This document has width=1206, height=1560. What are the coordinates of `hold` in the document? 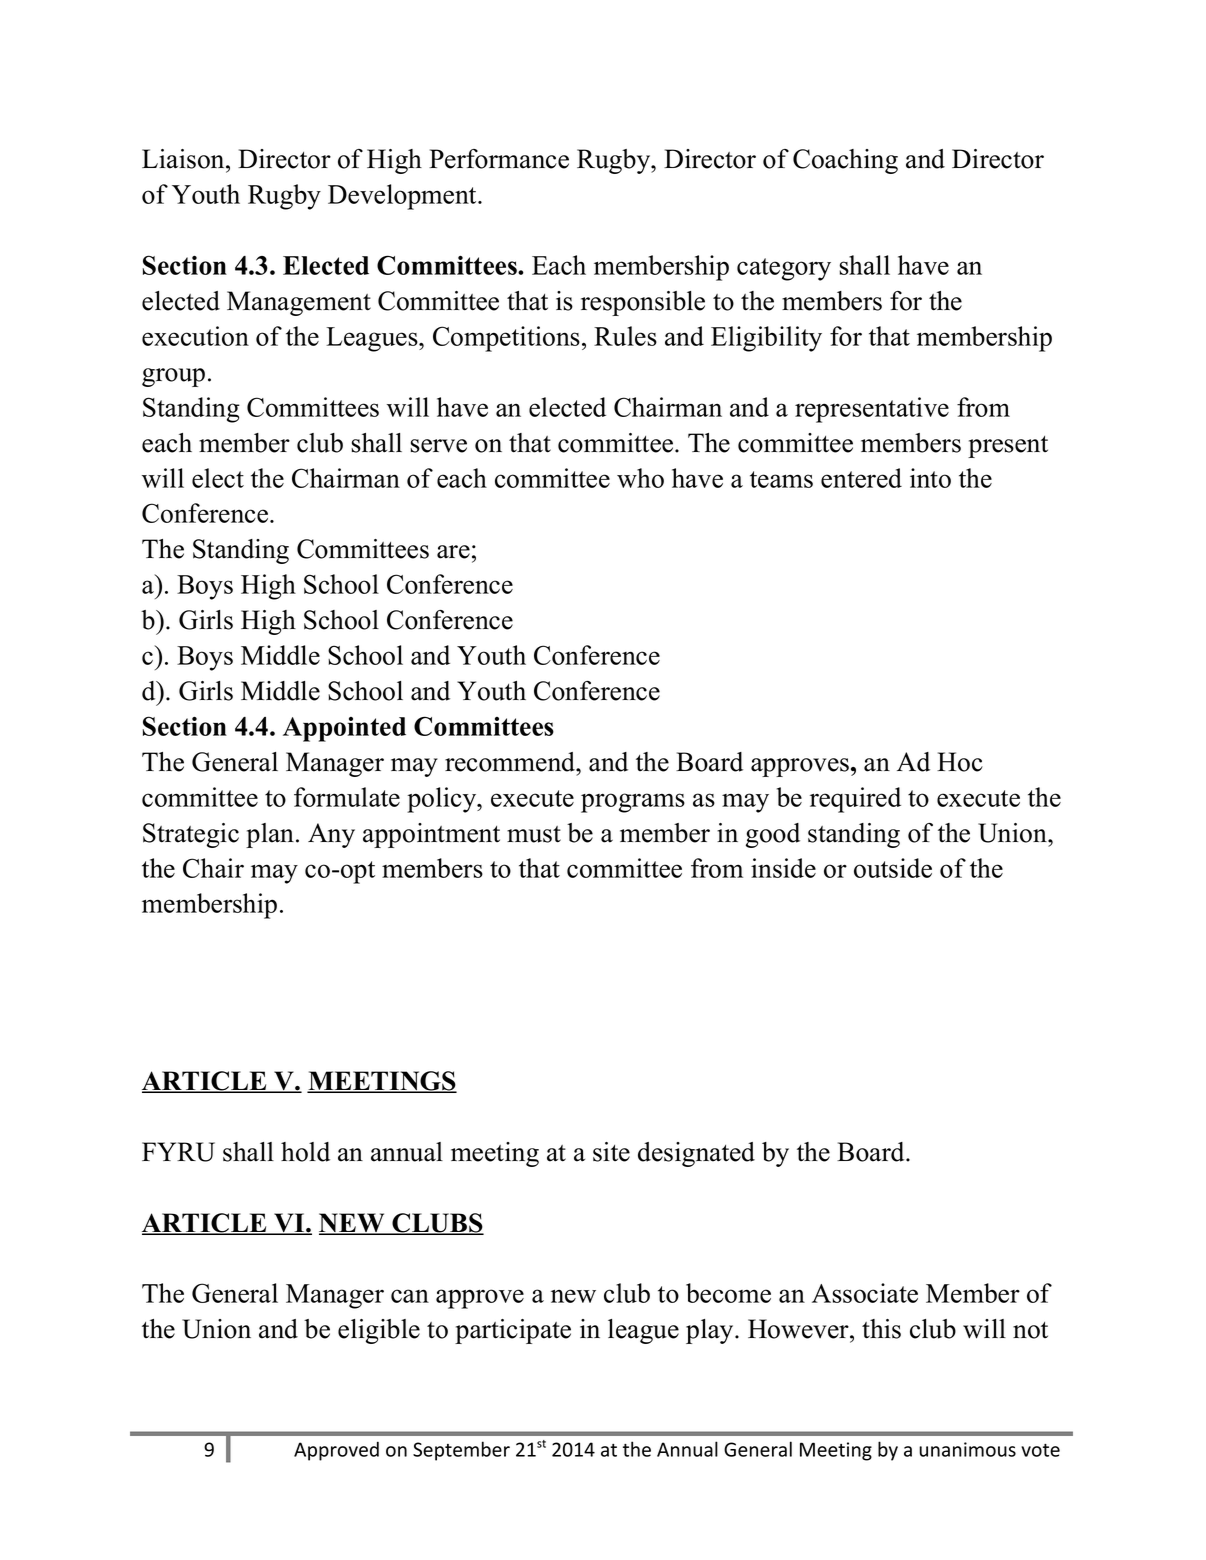 It's located at (305, 1152).
